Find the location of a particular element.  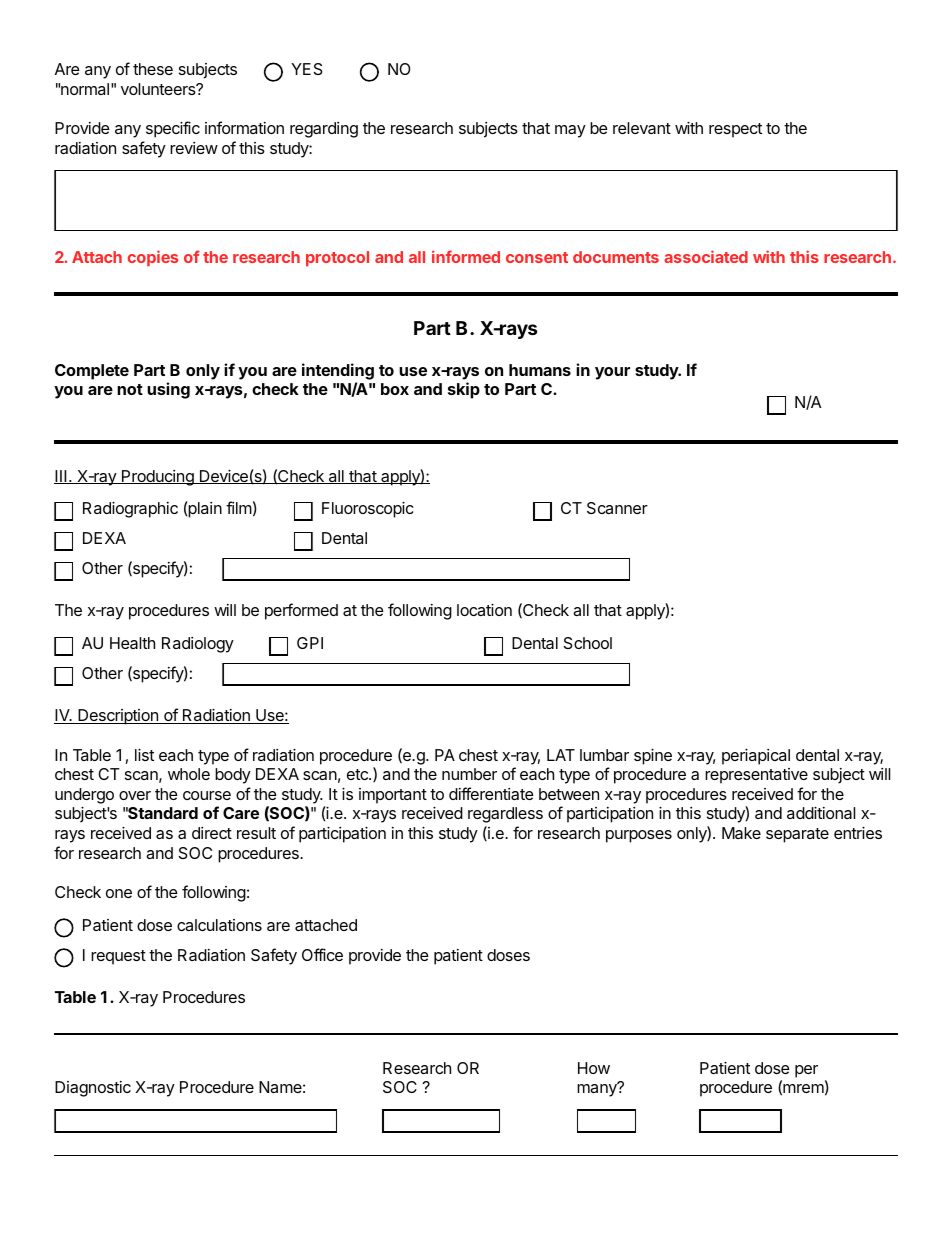

location is located at coordinates (484, 610).
